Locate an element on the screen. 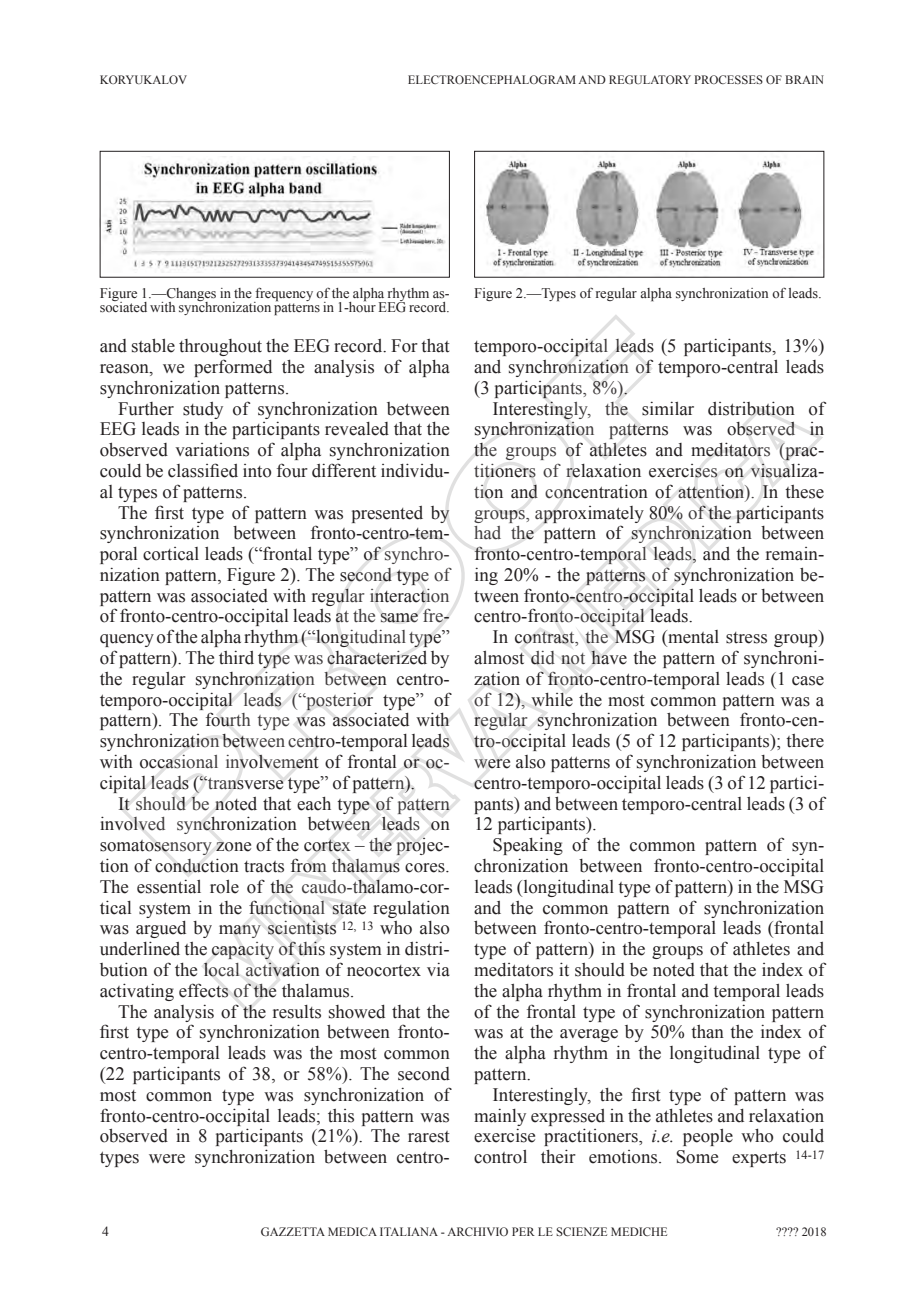 The image size is (924, 1314). did is located at coordinates (543, 658).
